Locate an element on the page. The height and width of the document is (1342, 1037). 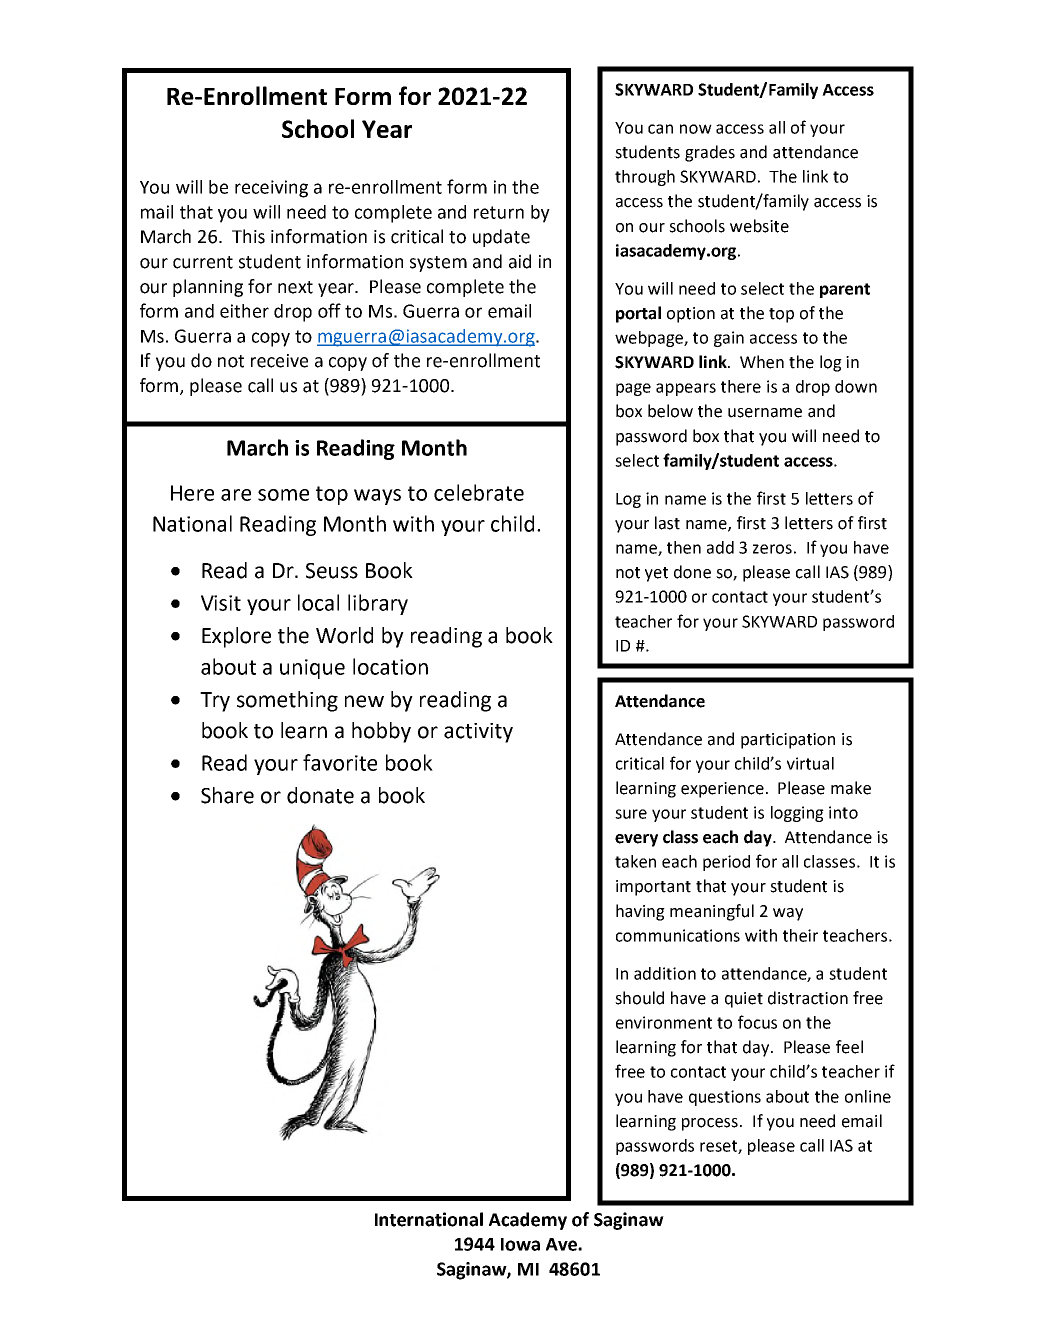
having is located at coordinates (640, 912).
